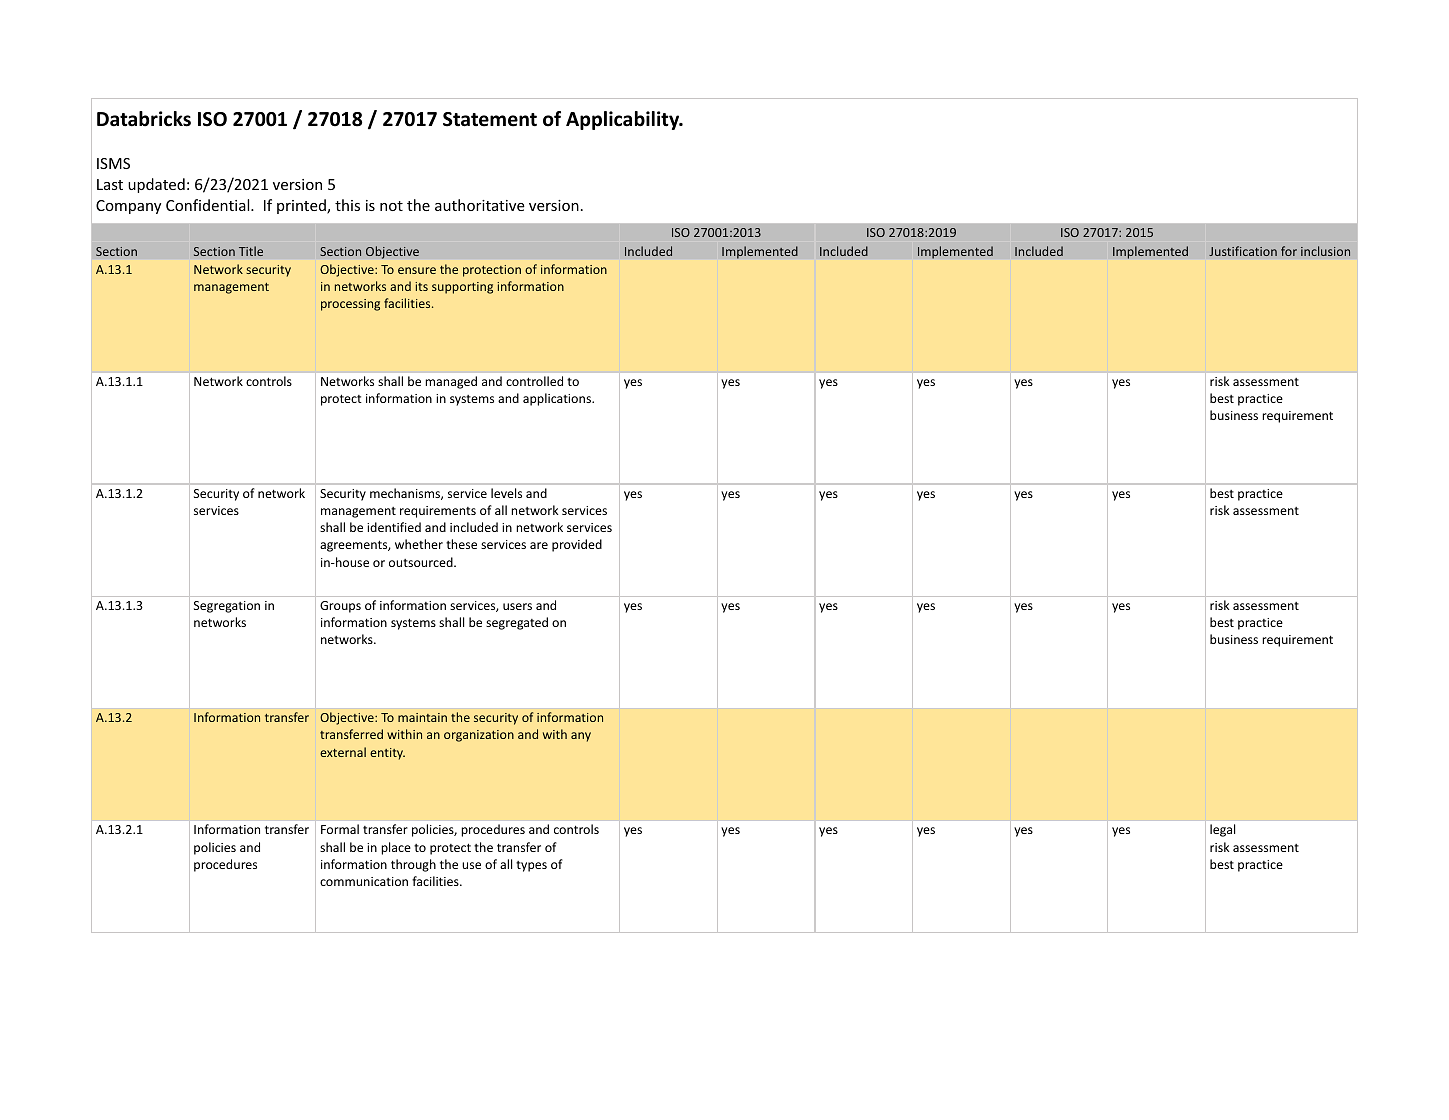 The height and width of the screenshot is (1120, 1449). Describe the element at coordinates (144, 119) in the screenshot. I see `Databricks` at that location.
